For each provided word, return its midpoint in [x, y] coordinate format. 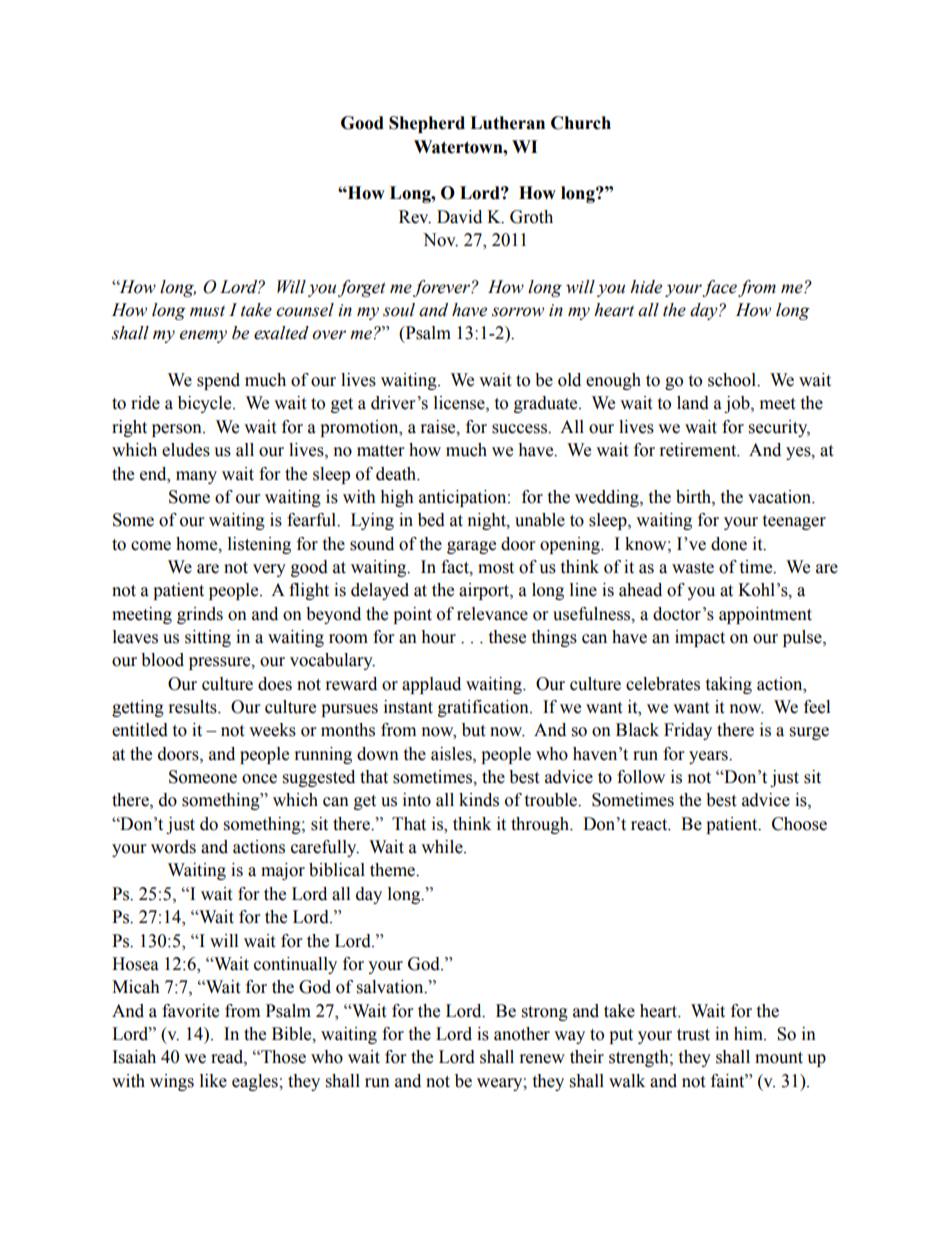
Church [581, 123]
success [520, 429]
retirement [699, 450]
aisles [452, 754]
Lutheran [507, 123]
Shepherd [427, 124]
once [259, 779]
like [213, 1081]
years [709, 757]
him [749, 1033]
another [522, 1034]
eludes [186, 450]
